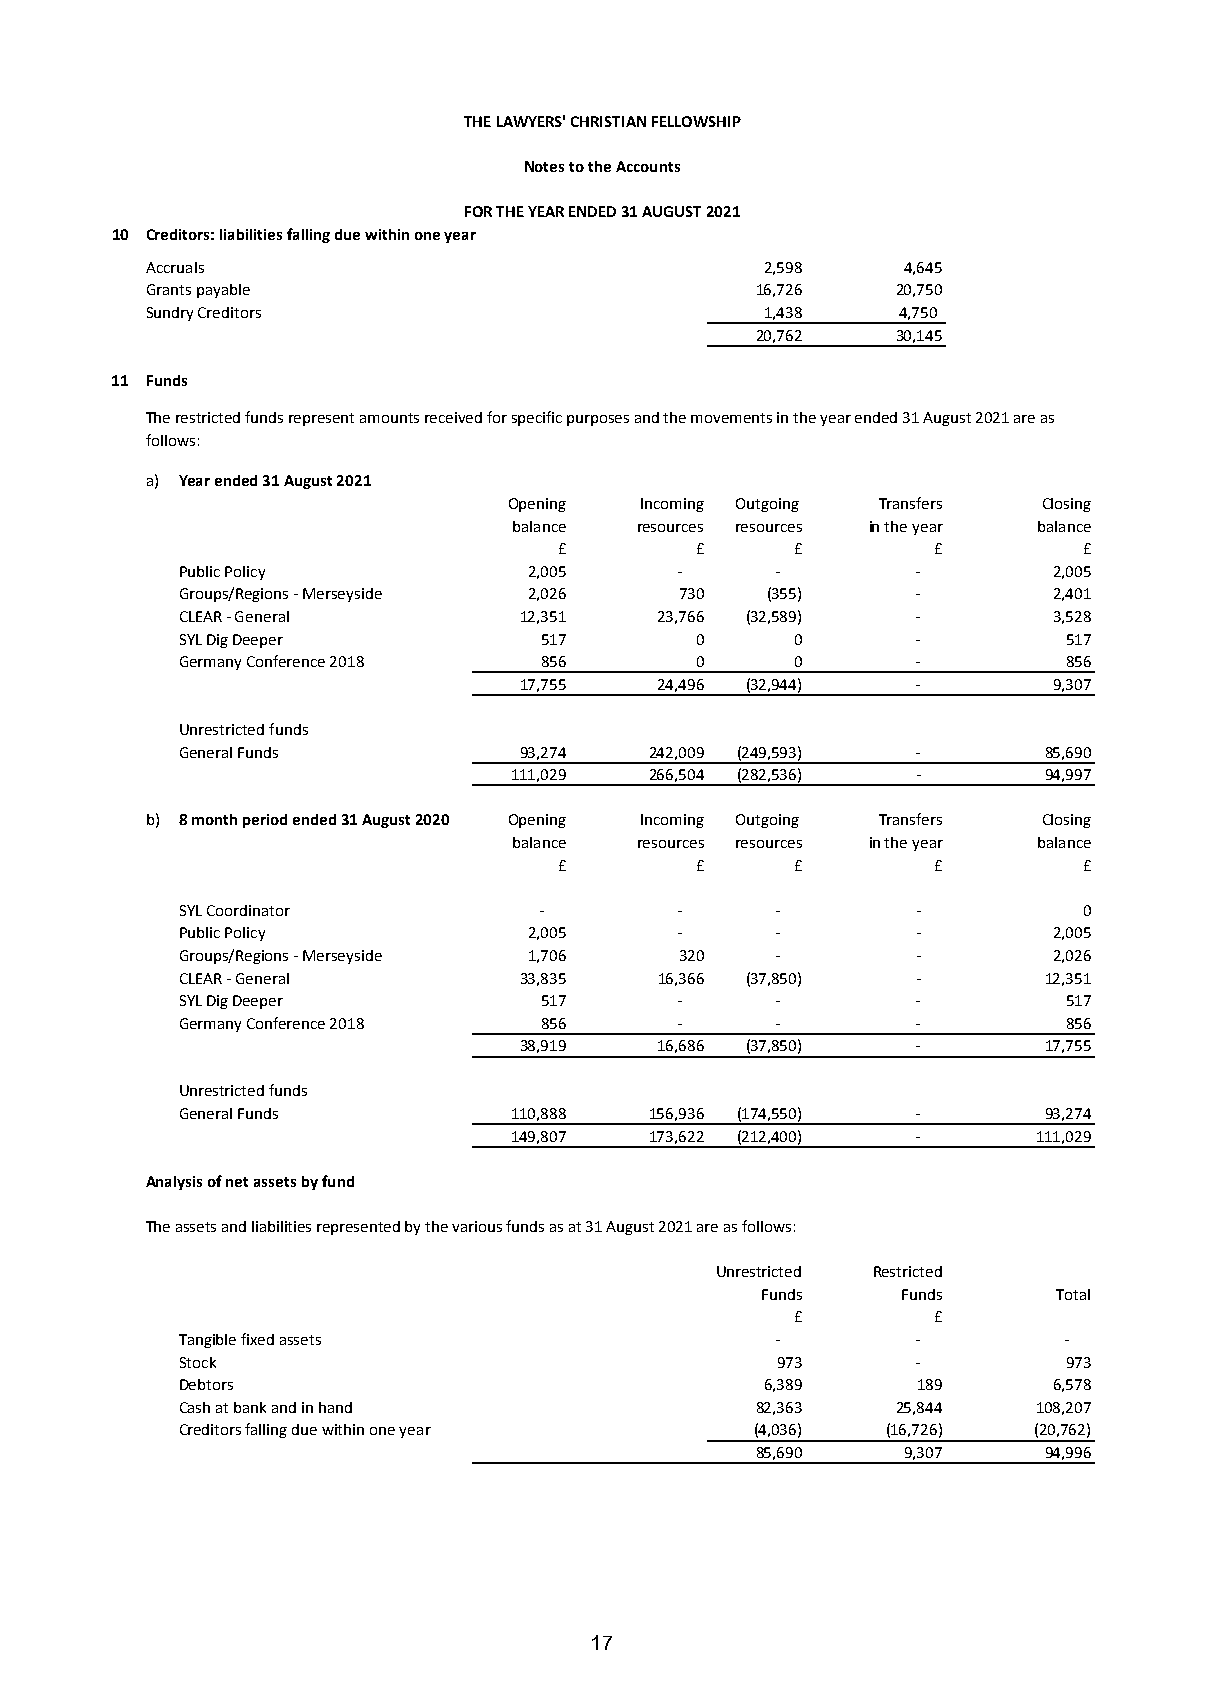 This screenshot has height=1704, width=1205. What do you see at coordinates (175, 267) in the screenshot?
I see `Accruals` at bounding box center [175, 267].
